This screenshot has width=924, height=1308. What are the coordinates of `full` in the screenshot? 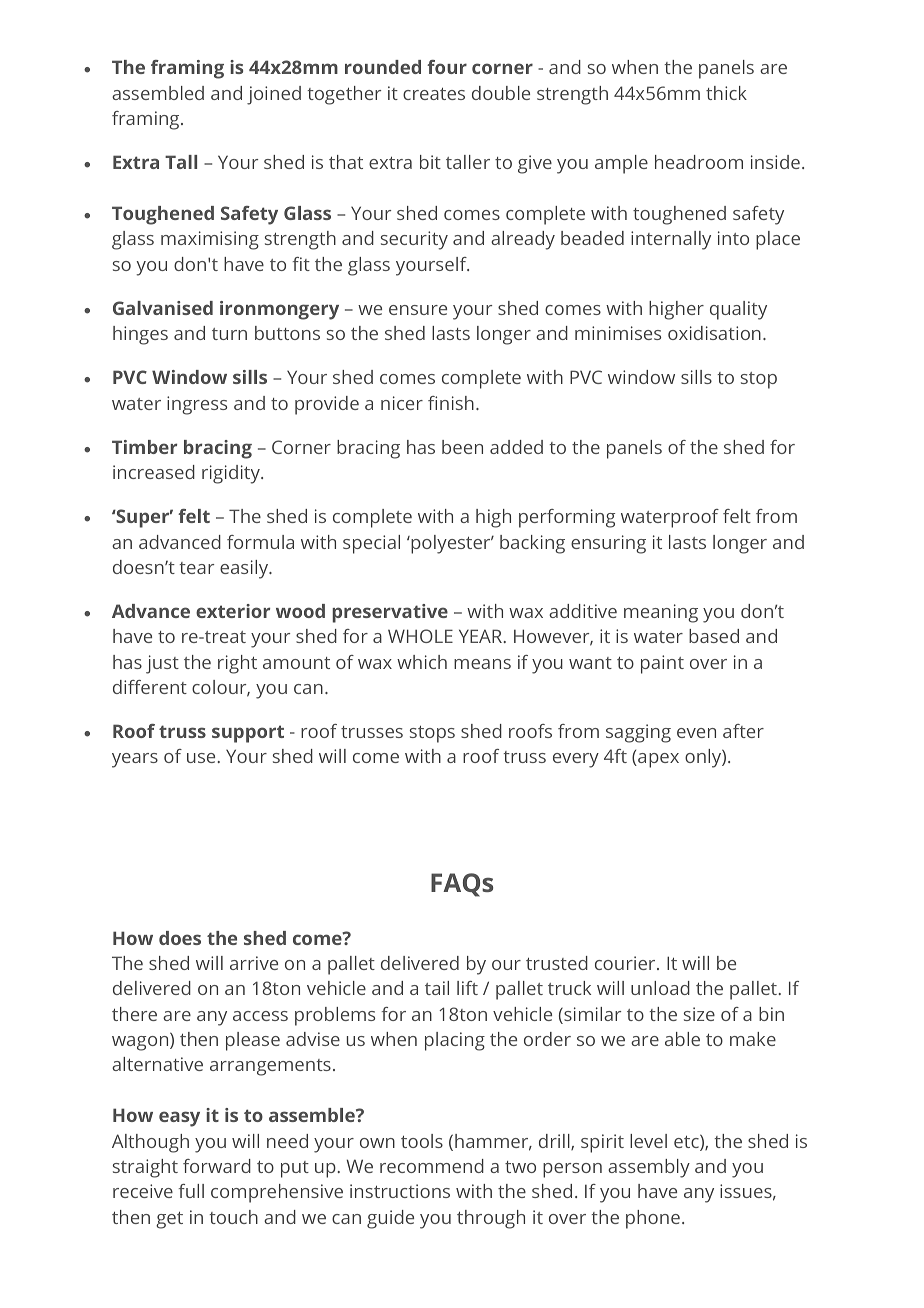 It's located at (191, 1191).
